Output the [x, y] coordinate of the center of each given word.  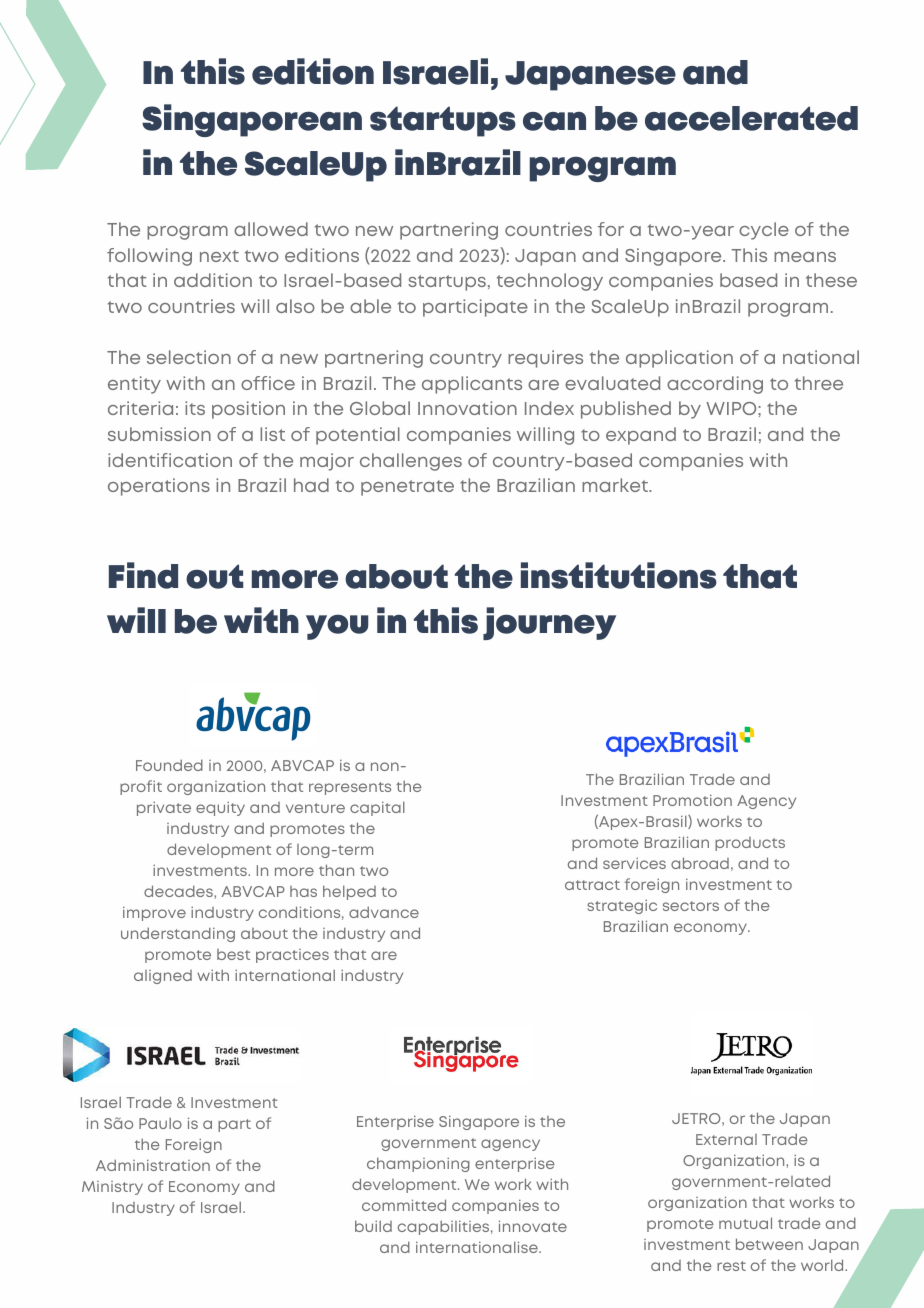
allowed [271, 229]
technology [550, 282]
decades [179, 891]
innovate [533, 1226]
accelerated [751, 118]
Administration [153, 1165]
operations [159, 487]
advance [384, 912]
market [616, 485]
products [750, 844]
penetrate [407, 488]
